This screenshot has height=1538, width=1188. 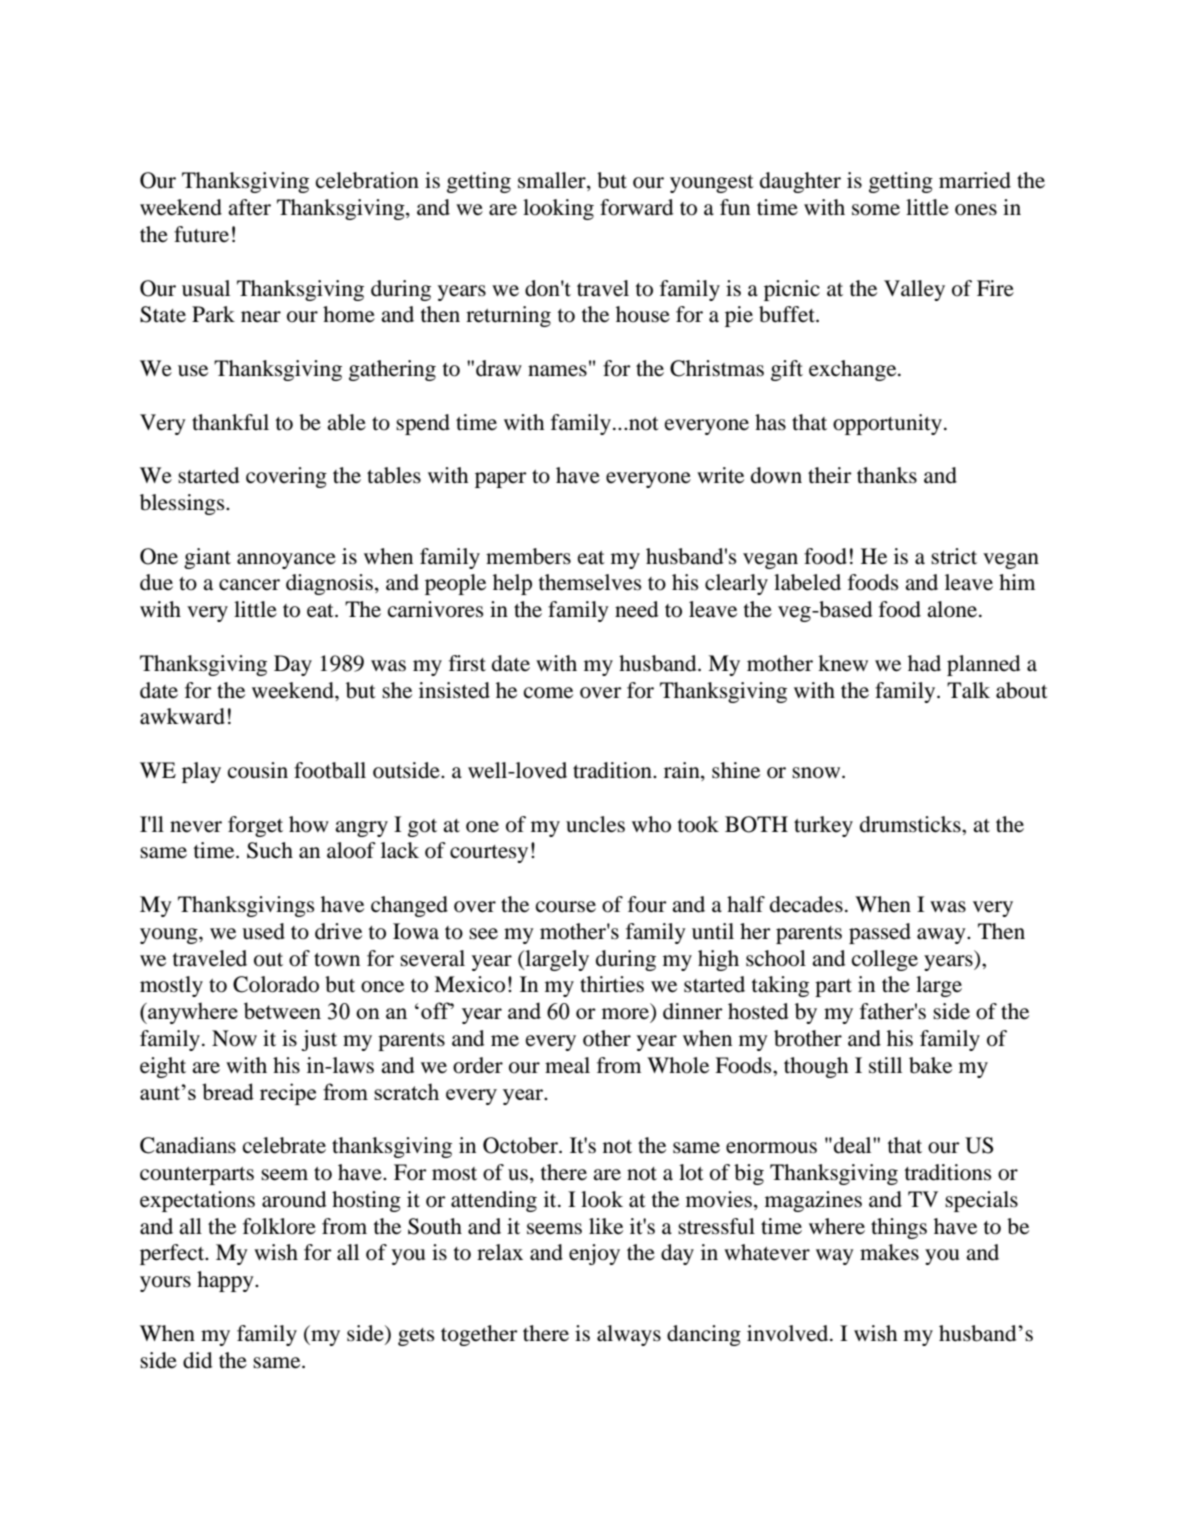 I want to click on happy, so click(x=226, y=1281).
